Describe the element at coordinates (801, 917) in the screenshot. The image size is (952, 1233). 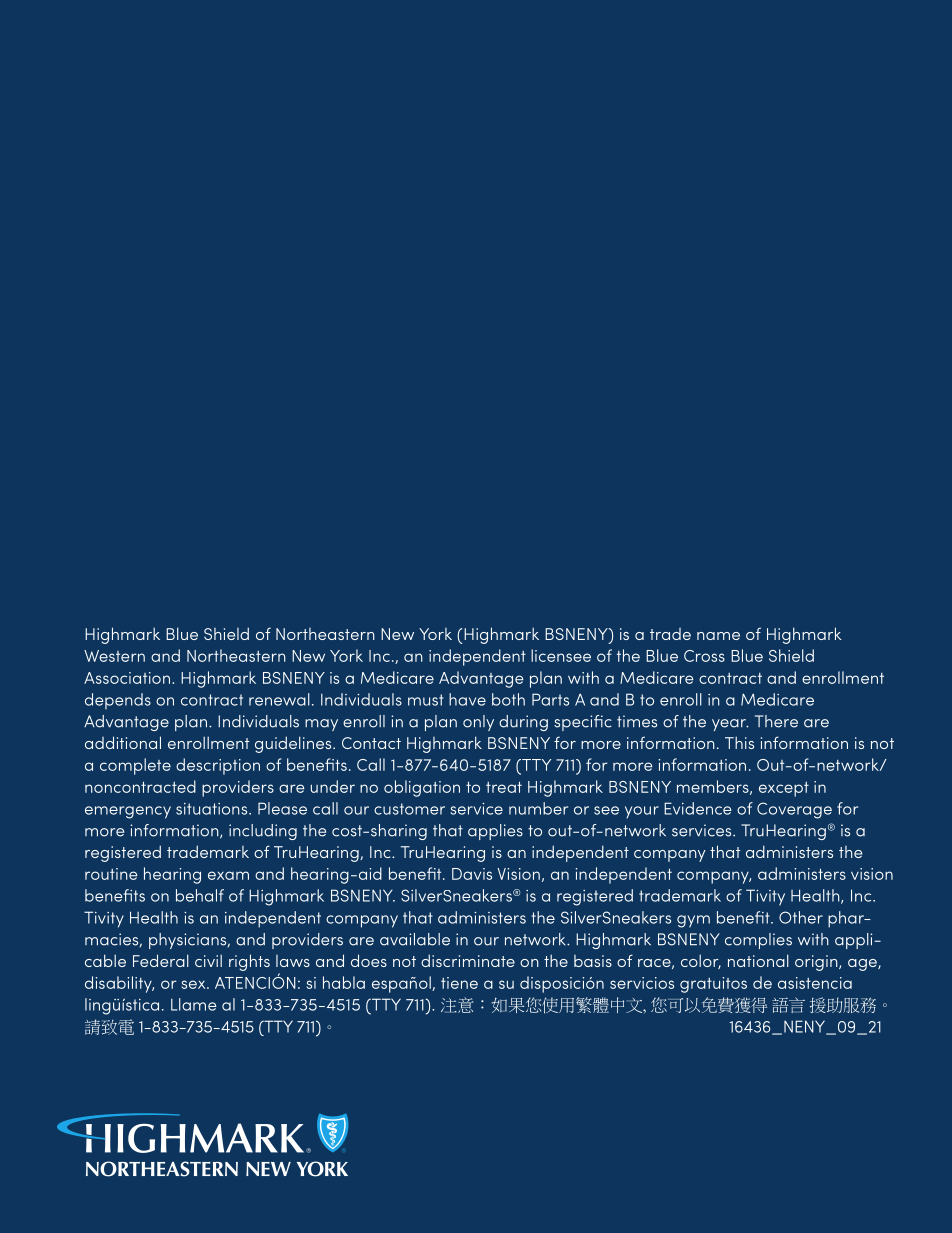
I see `Other` at that location.
